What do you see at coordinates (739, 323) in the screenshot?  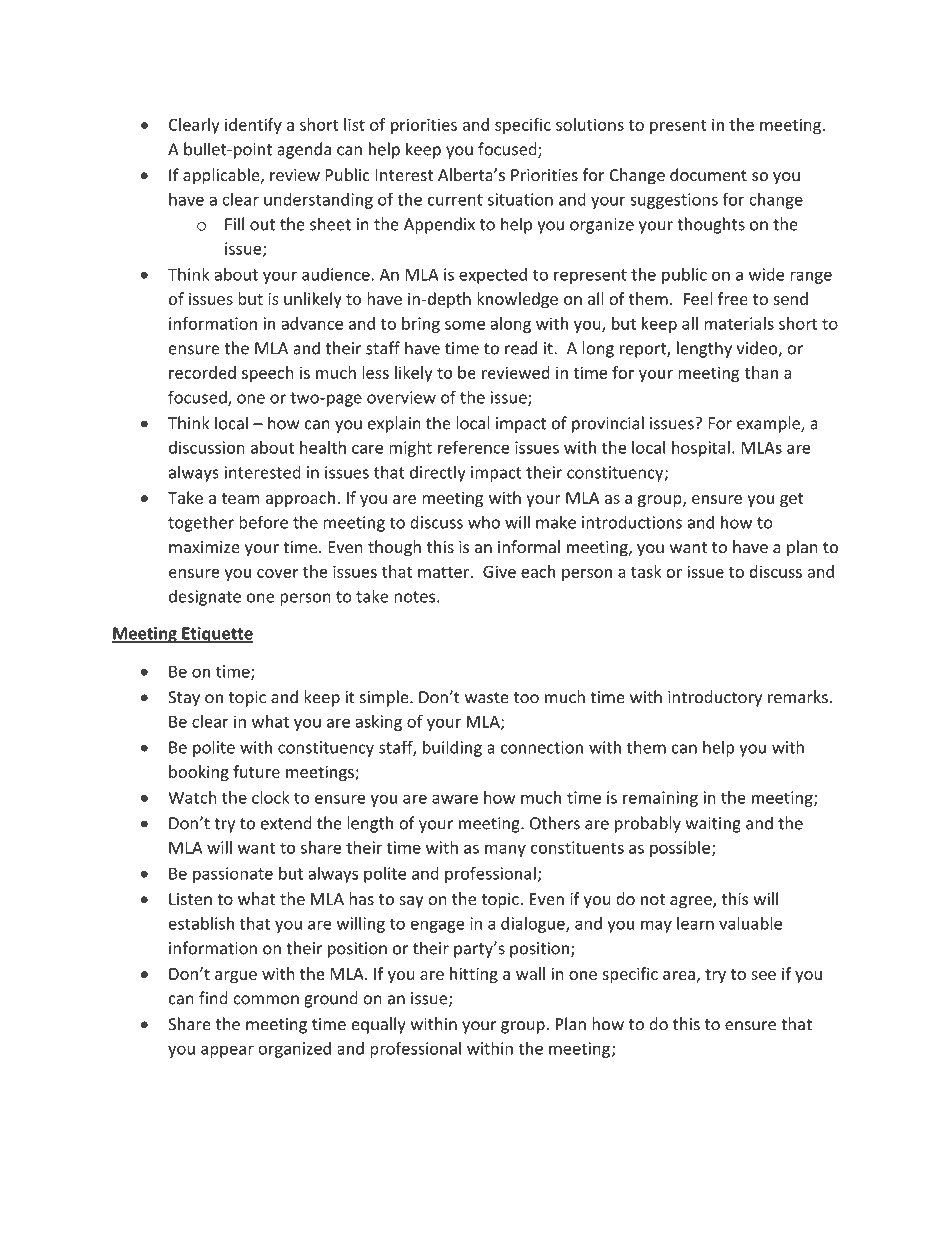 I see `materials` at bounding box center [739, 323].
